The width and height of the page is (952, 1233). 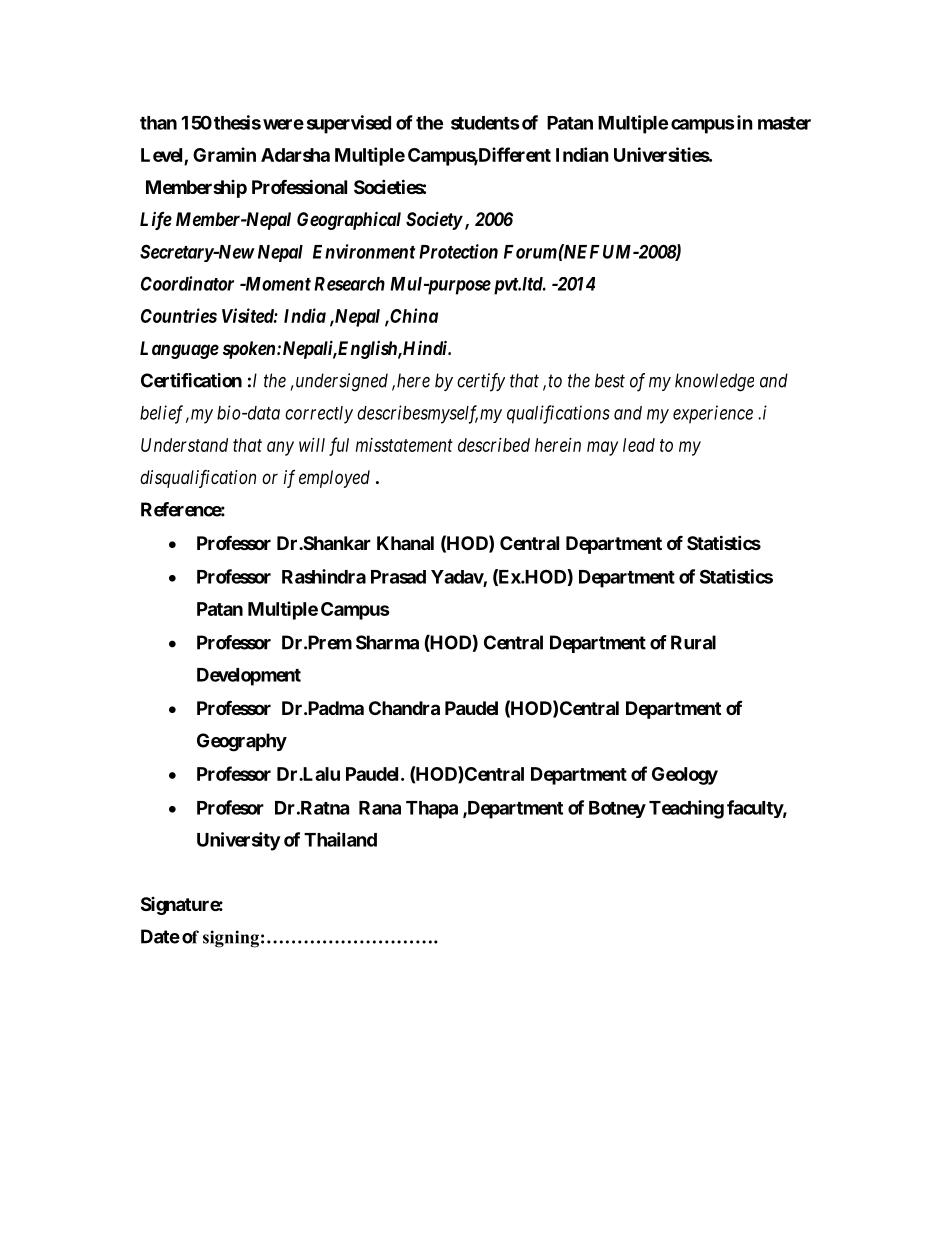 I want to click on master, so click(x=784, y=123).
